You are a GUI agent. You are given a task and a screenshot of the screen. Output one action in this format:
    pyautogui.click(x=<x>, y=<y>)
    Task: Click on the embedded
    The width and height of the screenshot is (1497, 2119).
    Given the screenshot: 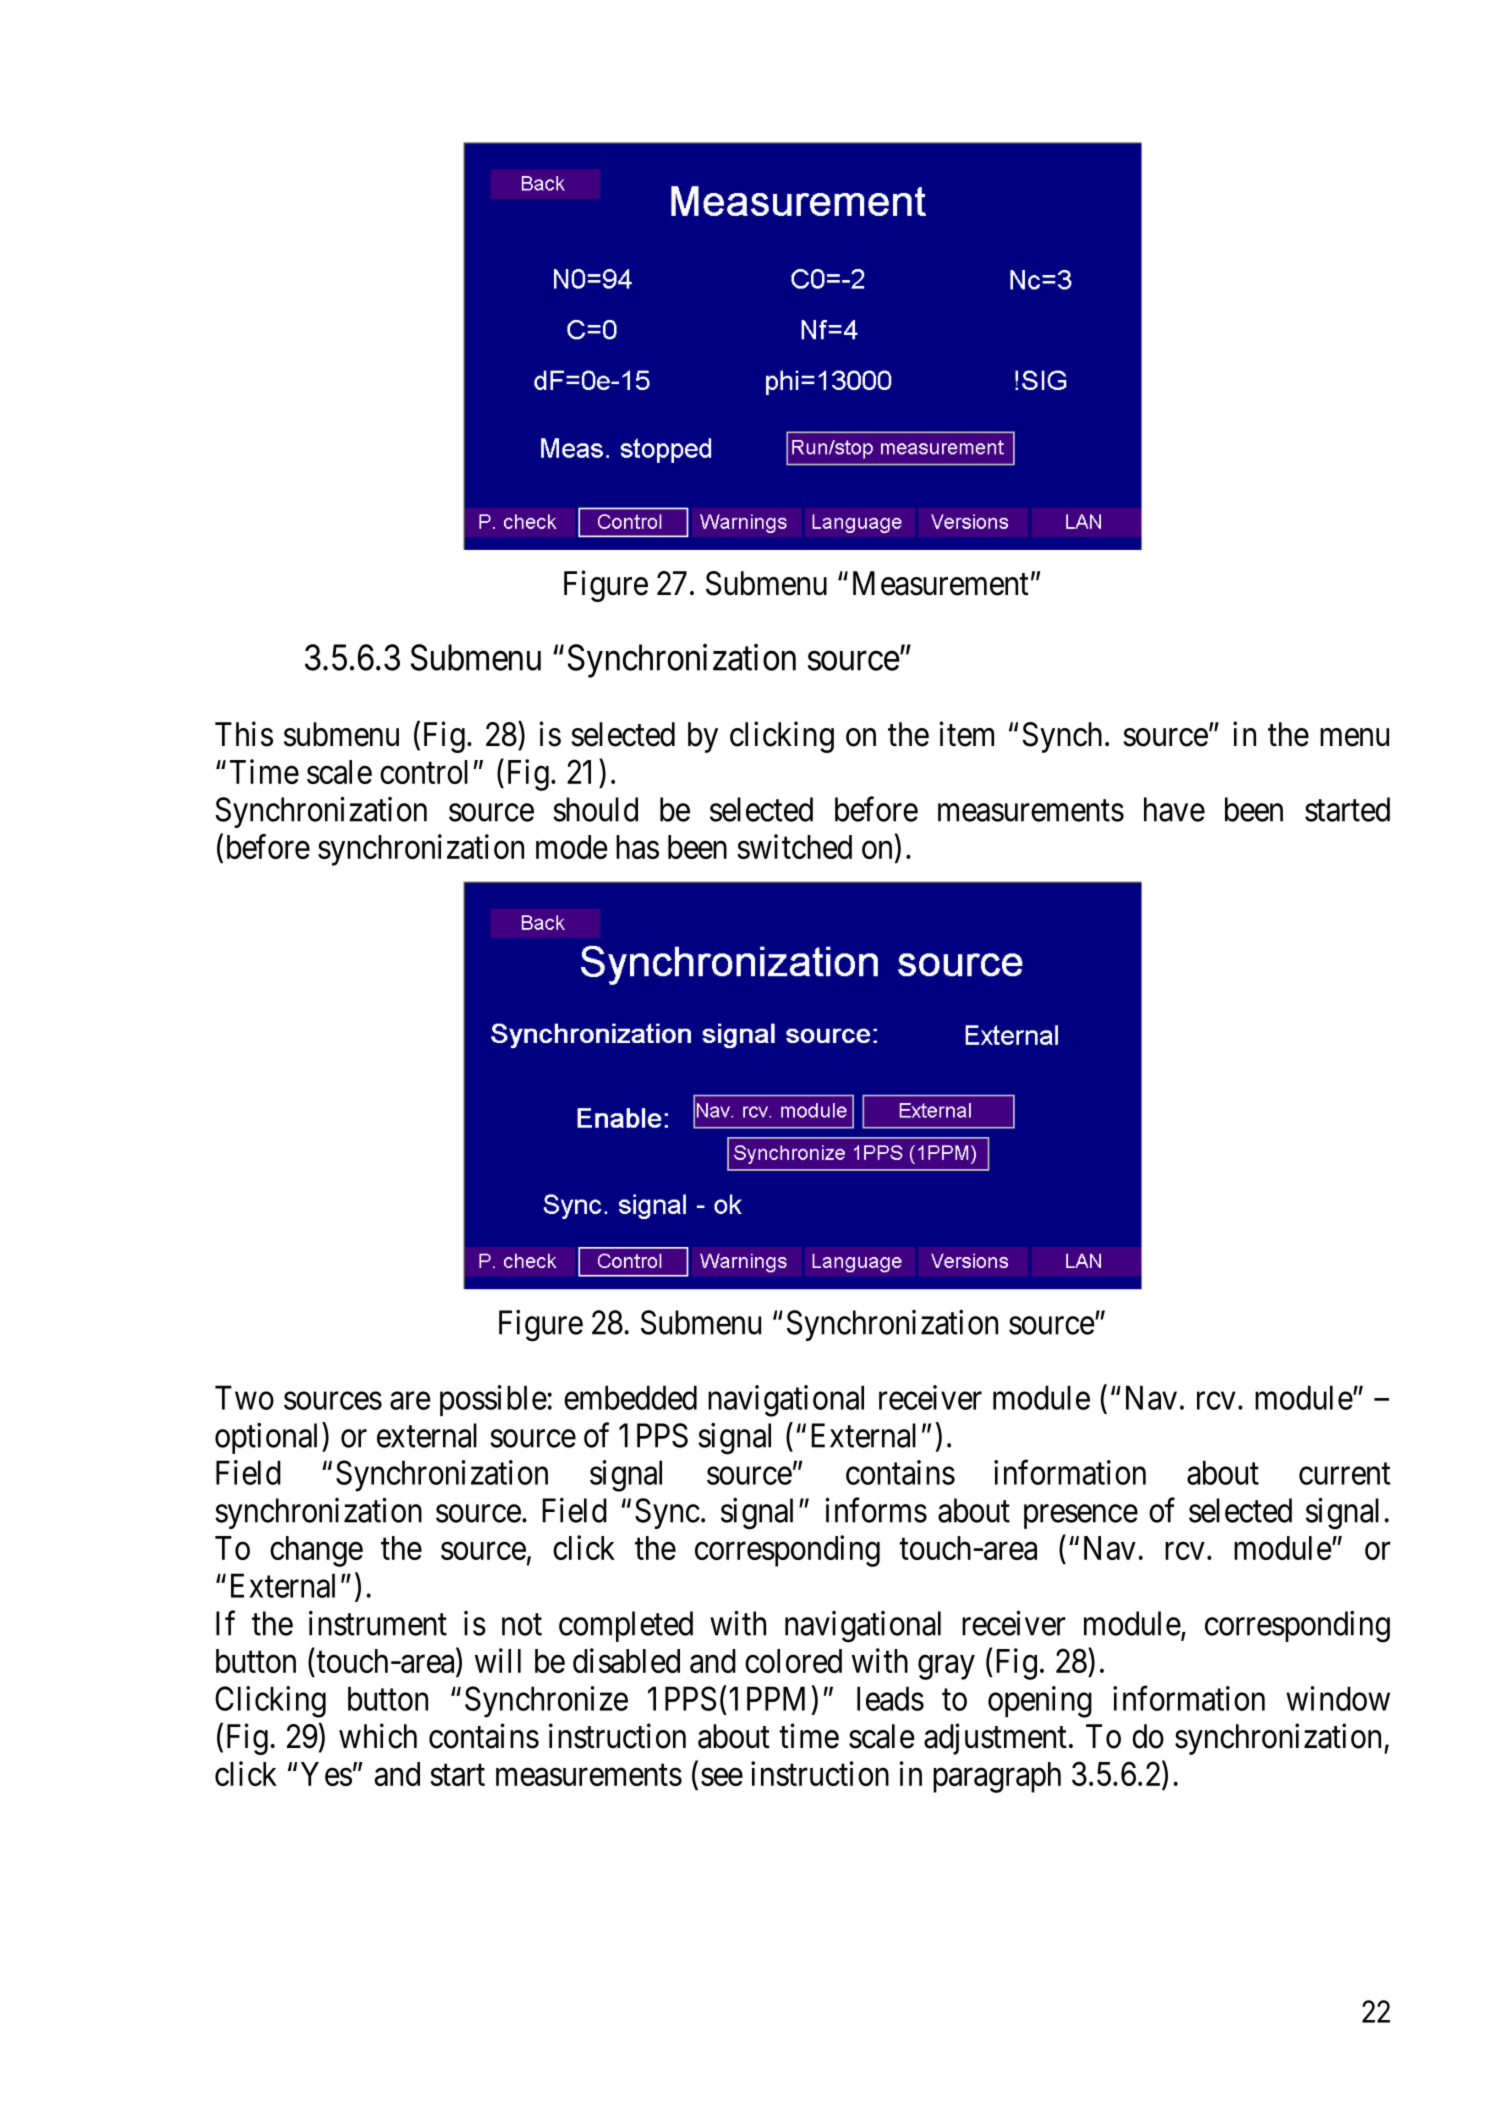 What is the action you would take?
    pyautogui.click(x=630, y=1397)
